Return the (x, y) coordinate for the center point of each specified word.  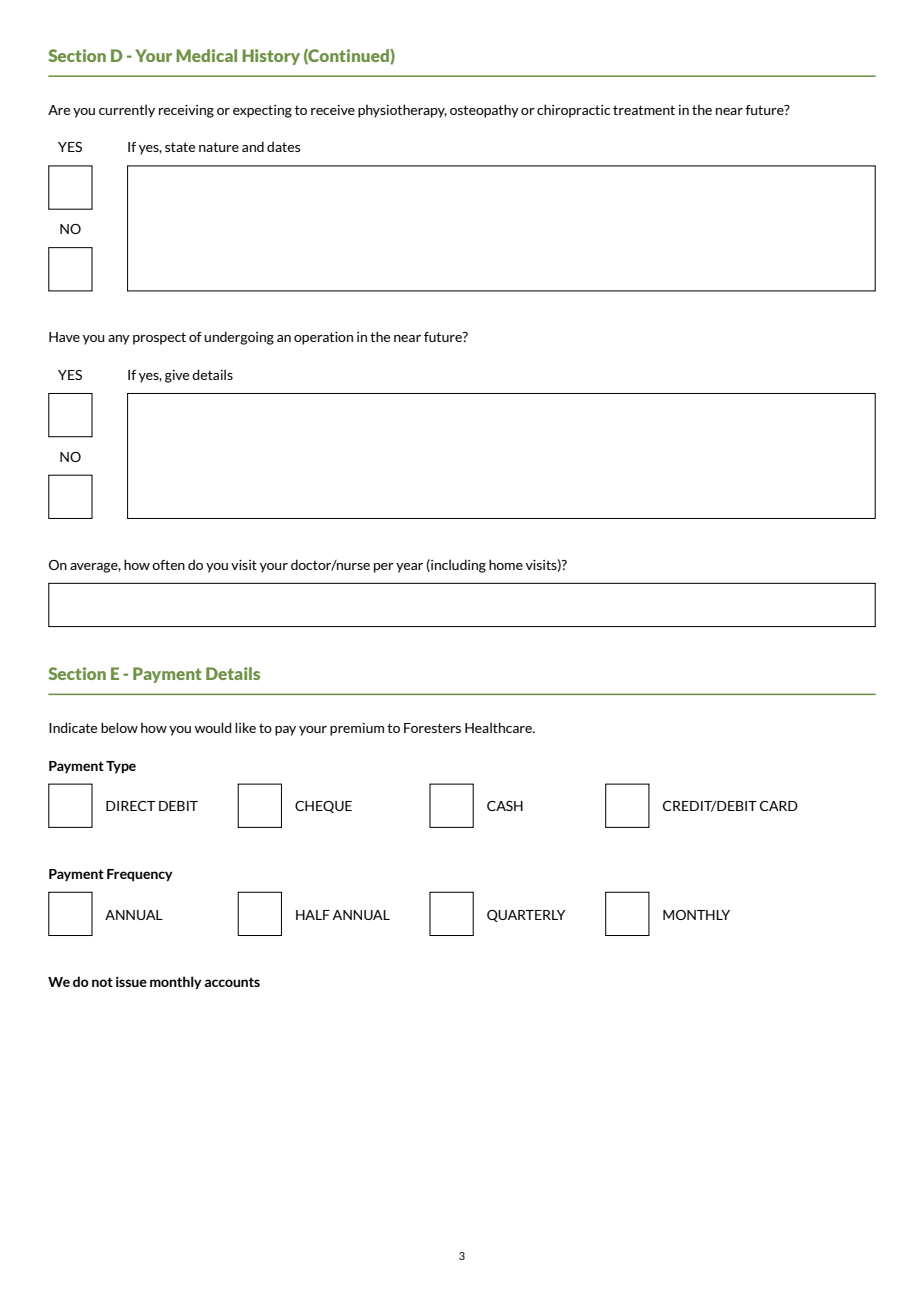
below (119, 727)
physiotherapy (402, 111)
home (506, 564)
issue (131, 982)
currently (127, 111)
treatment (644, 110)
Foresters (432, 728)
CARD (779, 806)
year (409, 568)
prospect (159, 338)
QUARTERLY (526, 916)
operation (323, 338)
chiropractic (573, 111)
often (168, 565)
